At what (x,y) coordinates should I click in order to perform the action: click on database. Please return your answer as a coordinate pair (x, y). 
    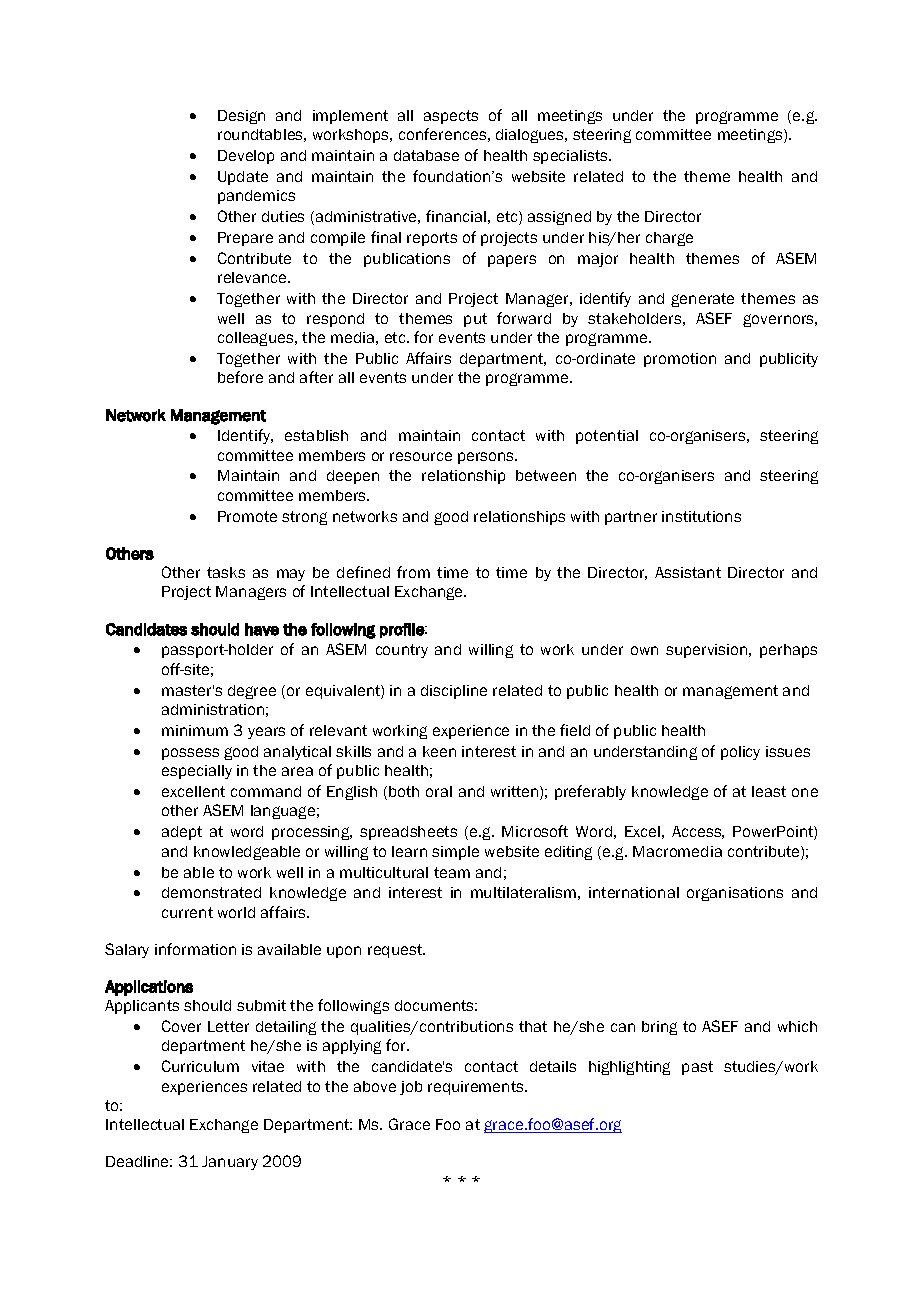
    Looking at the image, I should click on (426, 155).
